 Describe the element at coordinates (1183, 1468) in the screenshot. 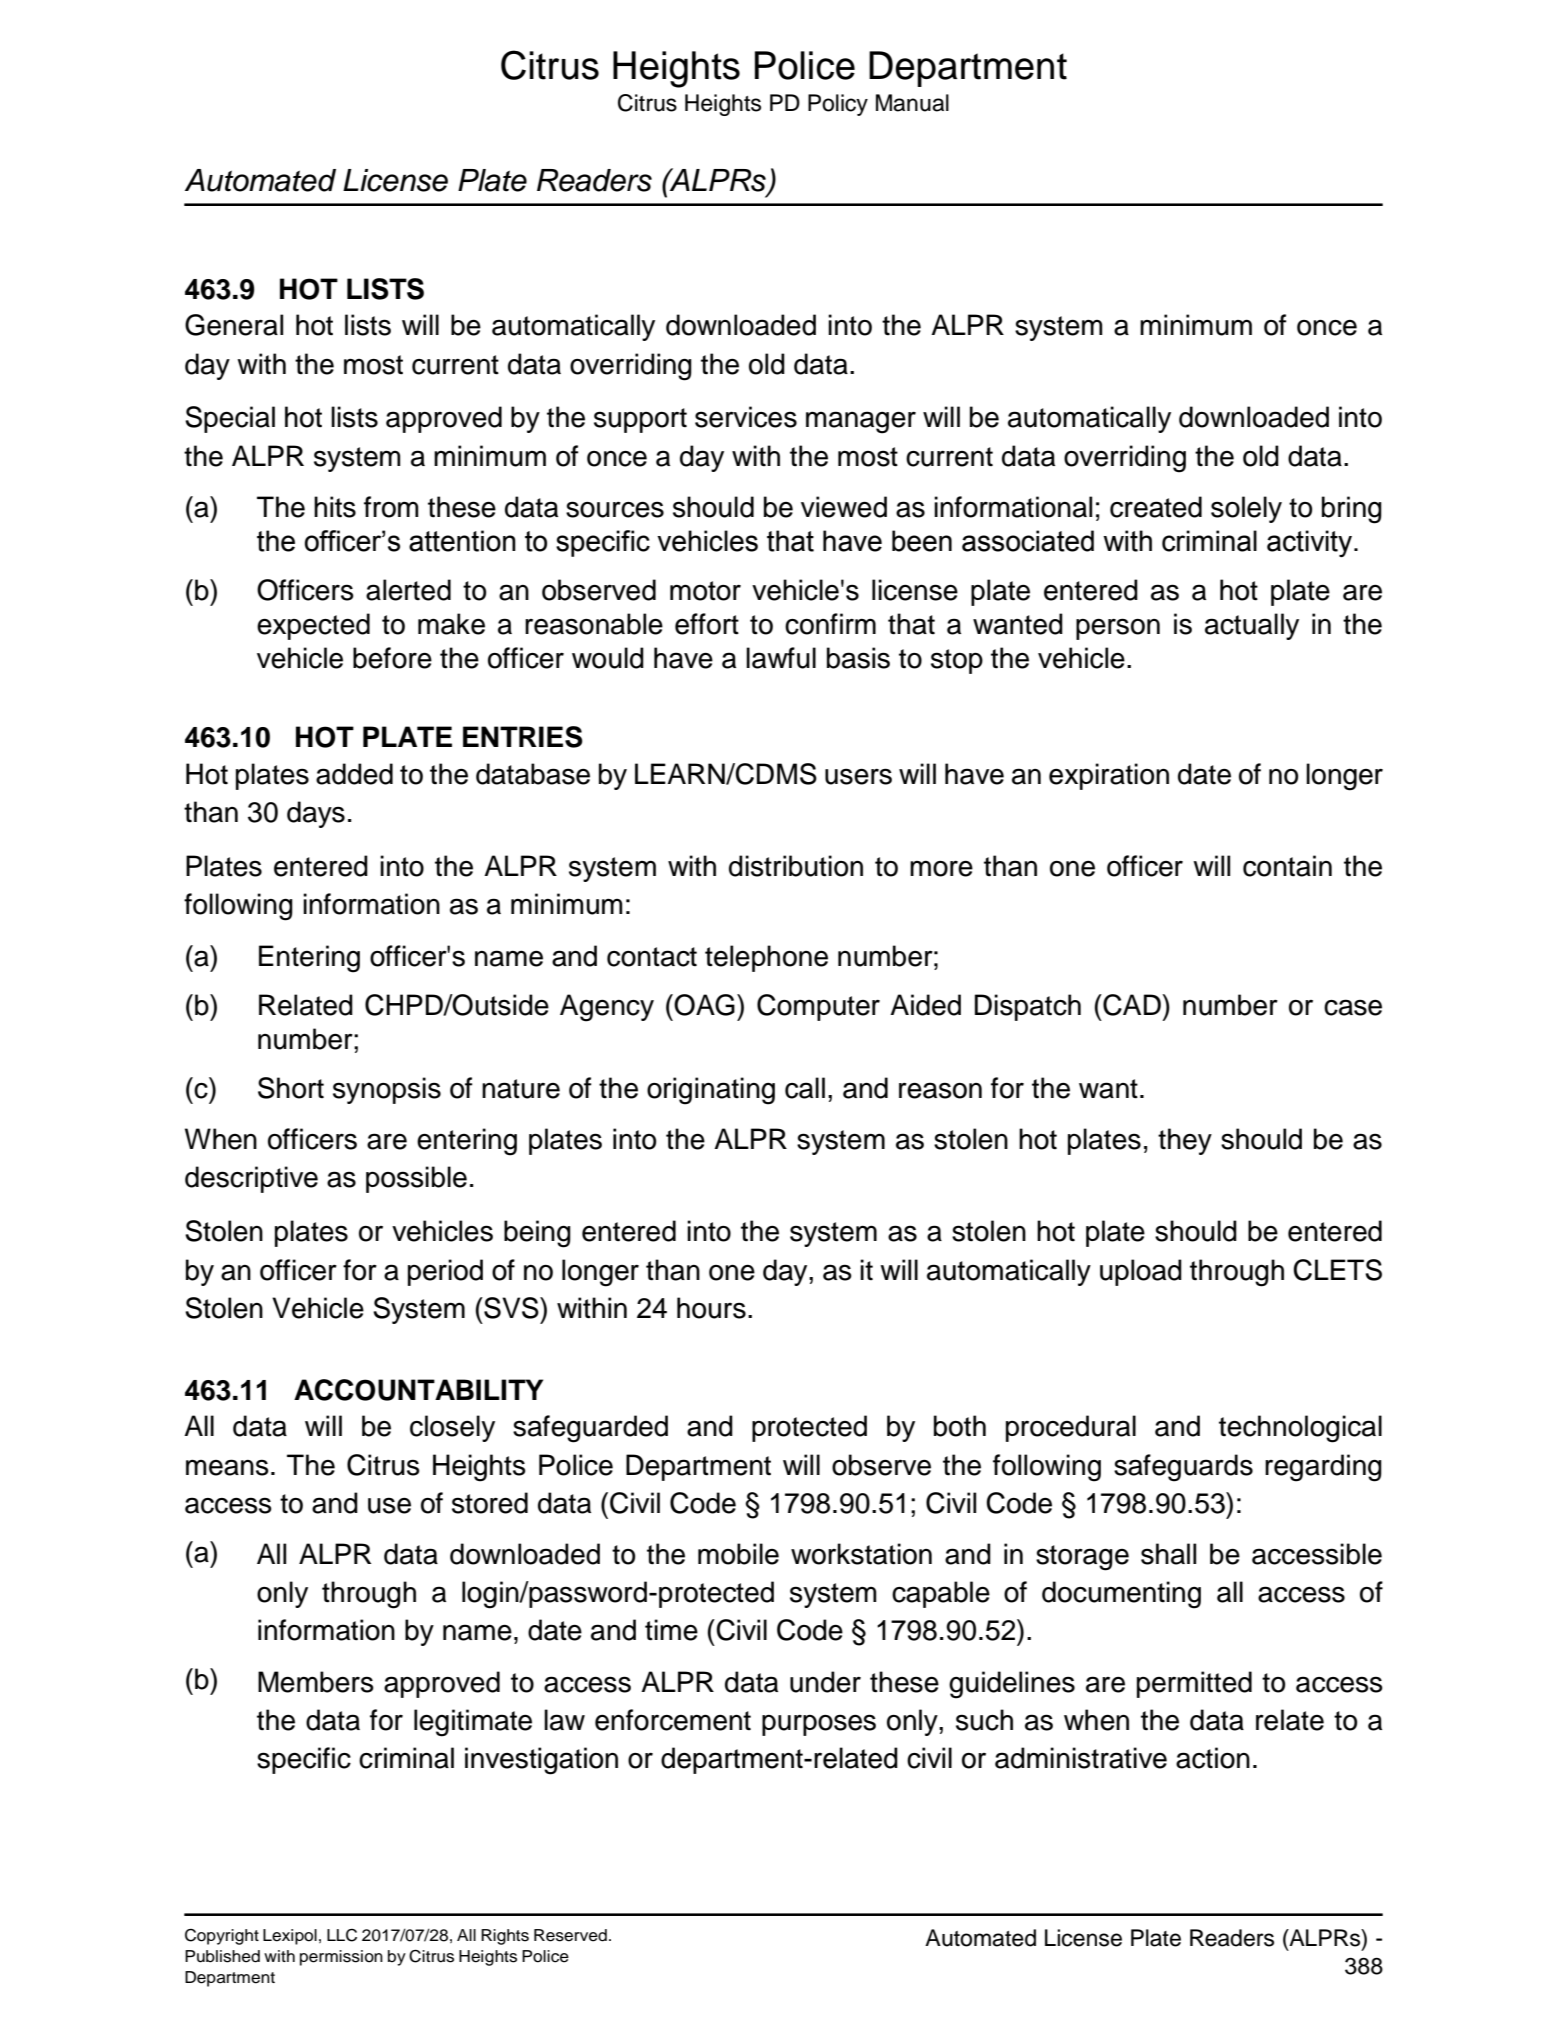

I see `safeguards` at that location.
